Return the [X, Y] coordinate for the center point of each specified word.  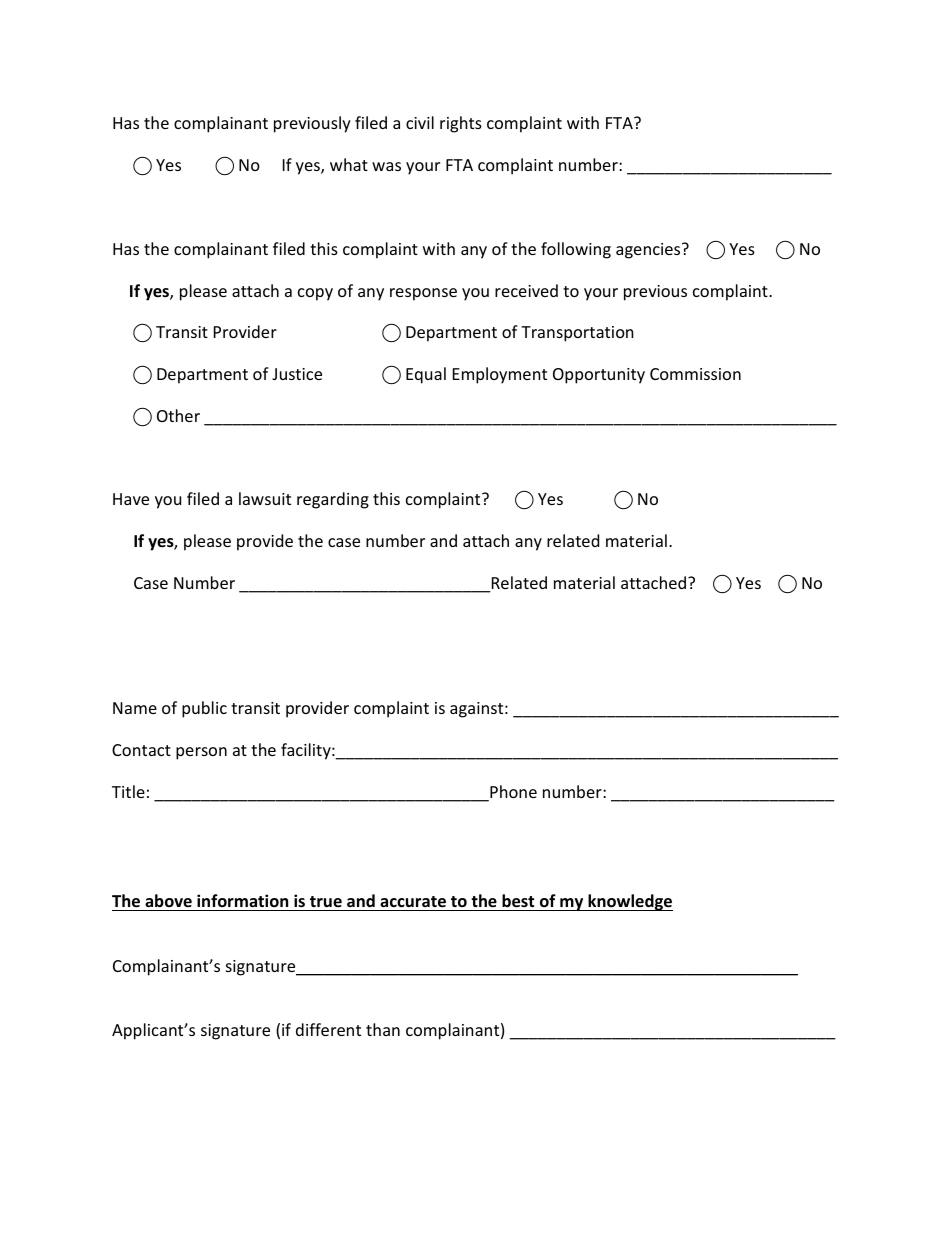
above [168, 901]
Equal [426, 375]
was [386, 166]
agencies [649, 251]
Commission [695, 374]
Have [131, 499]
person [201, 753]
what [349, 164]
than [383, 1029]
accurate [413, 902]
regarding [333, 500]
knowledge [629, 902]
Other [178, 415]
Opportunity [599, 376]
